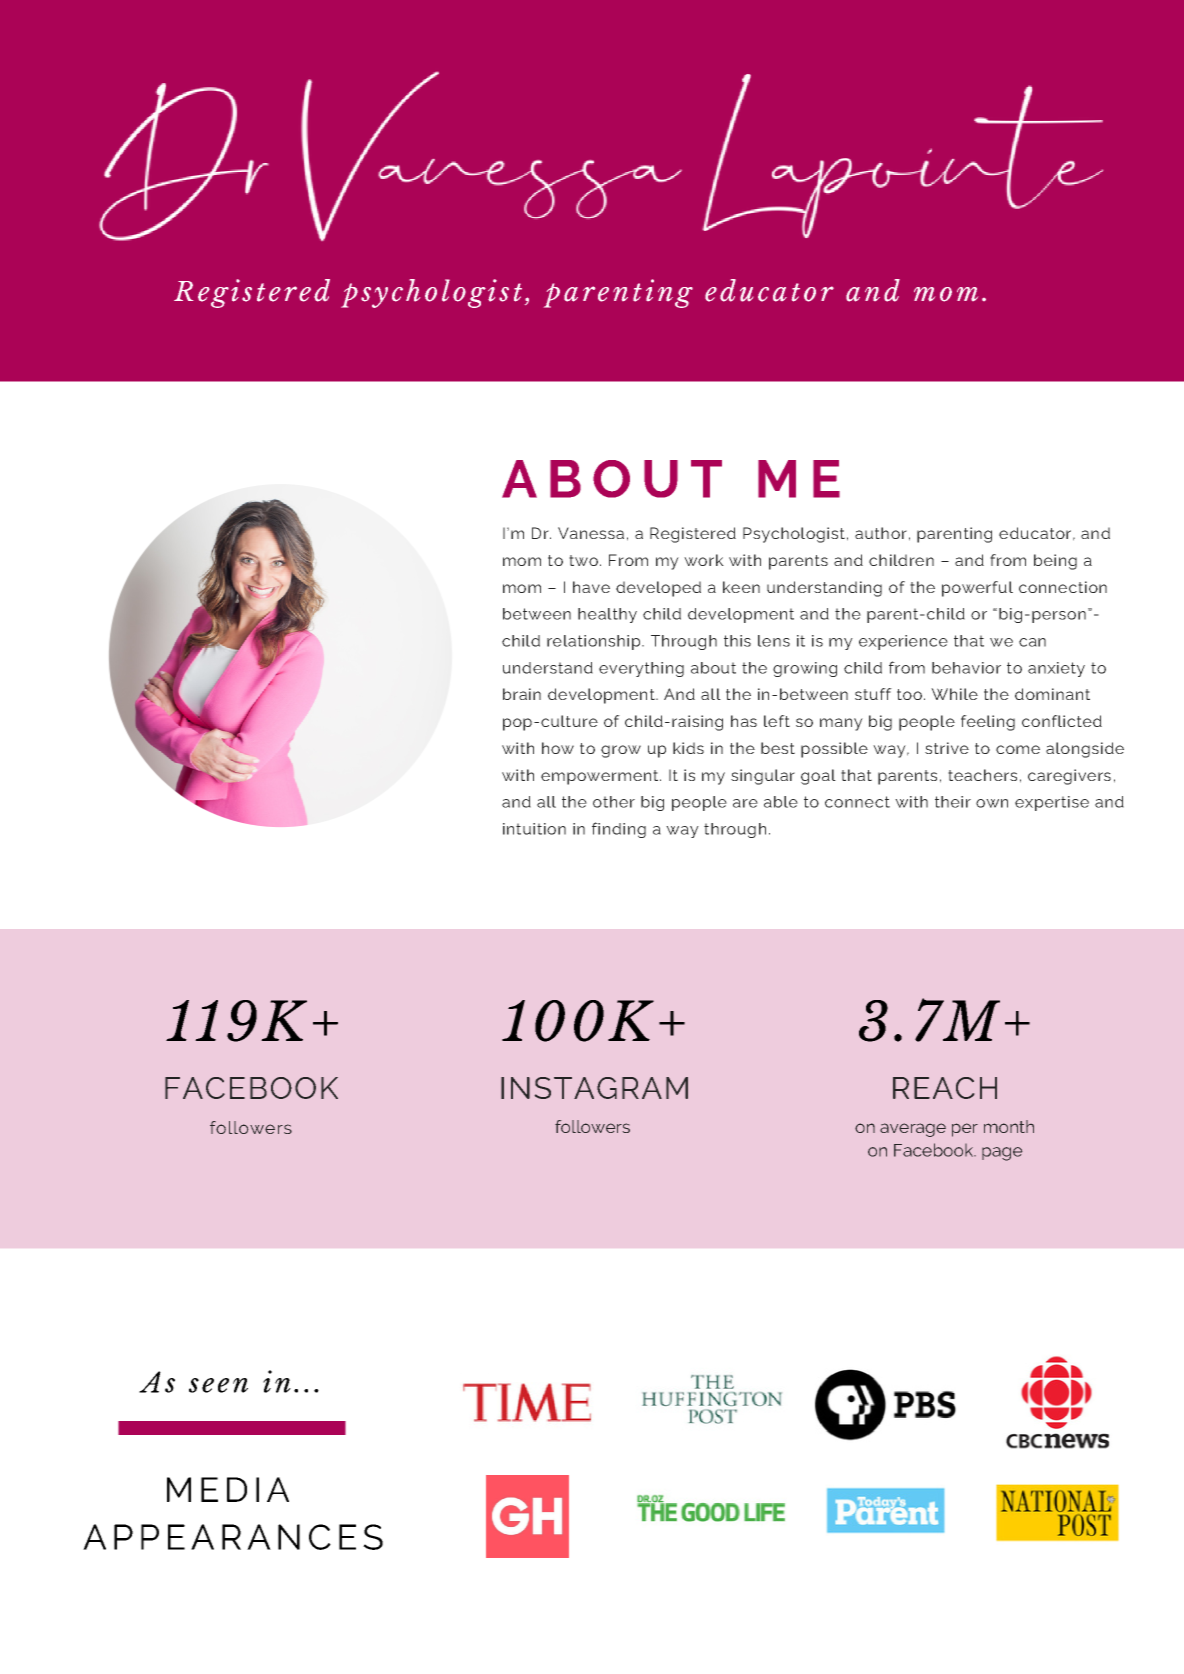  I want to click on page, so click(1002, 1154).
